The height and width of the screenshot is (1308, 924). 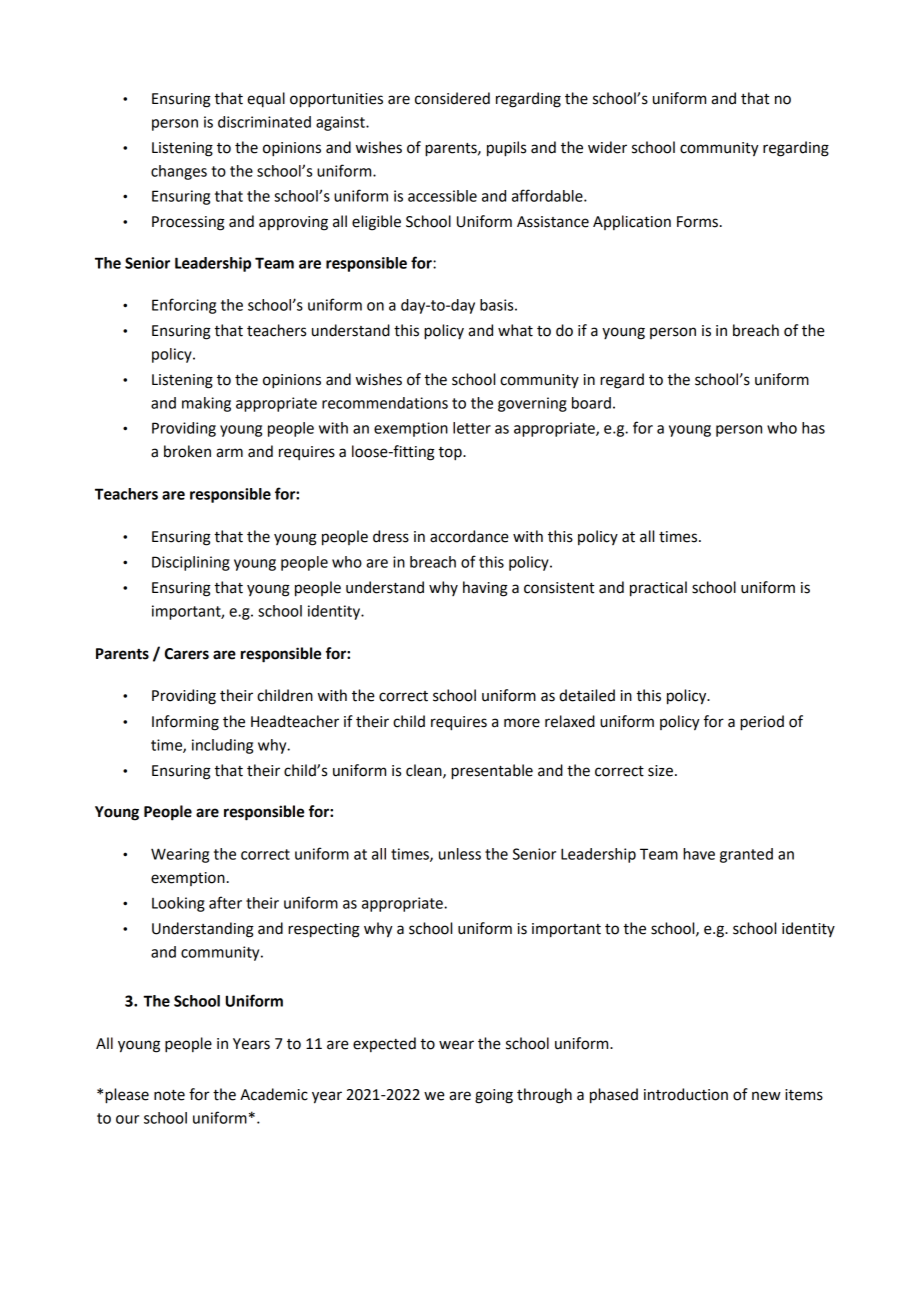 What do you see at coordinates (699, 854) in the screenshot?
I see `have` at bounding box center [699, 854].
